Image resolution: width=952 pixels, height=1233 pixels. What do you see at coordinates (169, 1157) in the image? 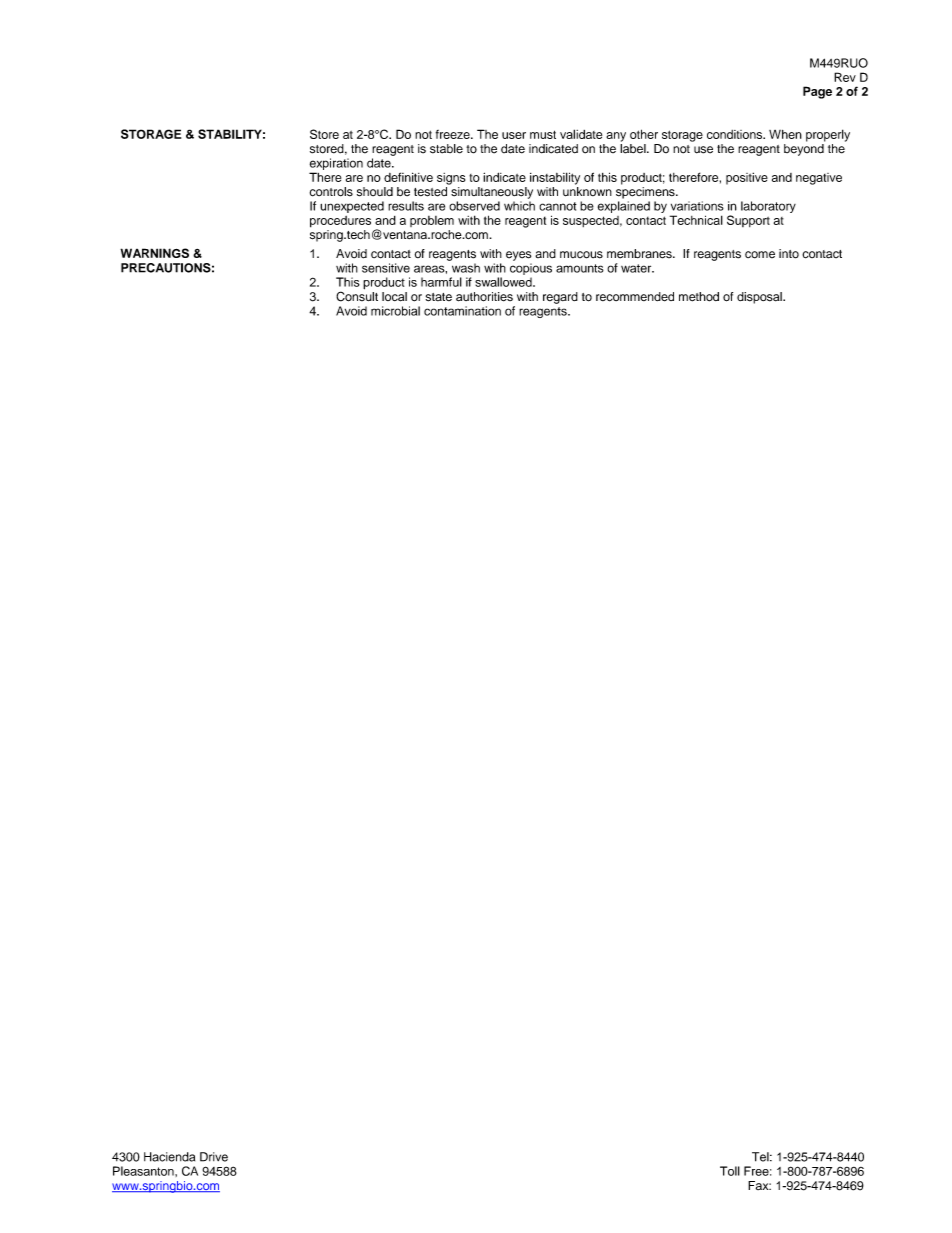
I see `Hacienda` at bounding box center [169, 1157].
